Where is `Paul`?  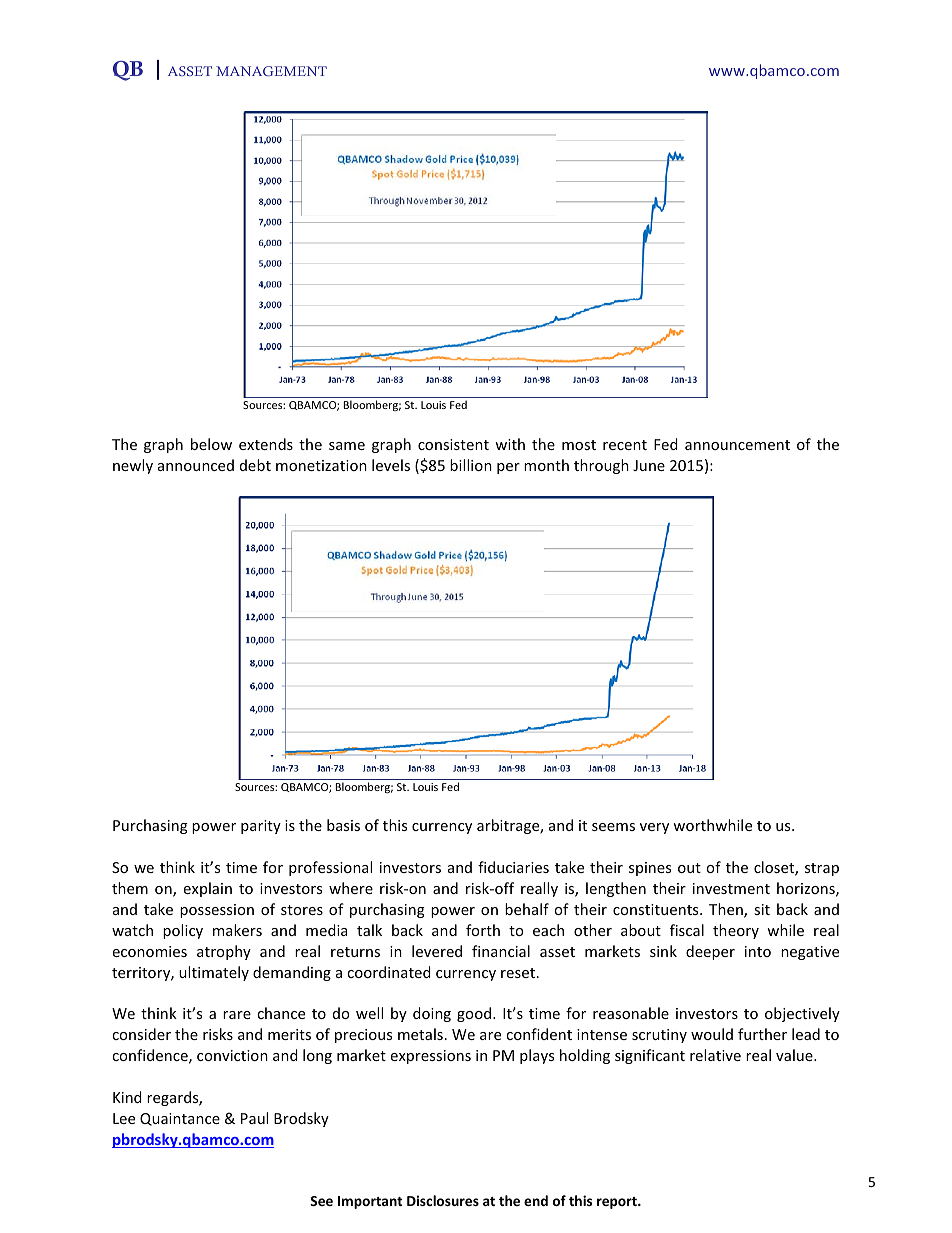
Paul is located at coordinates (254, 1118).
